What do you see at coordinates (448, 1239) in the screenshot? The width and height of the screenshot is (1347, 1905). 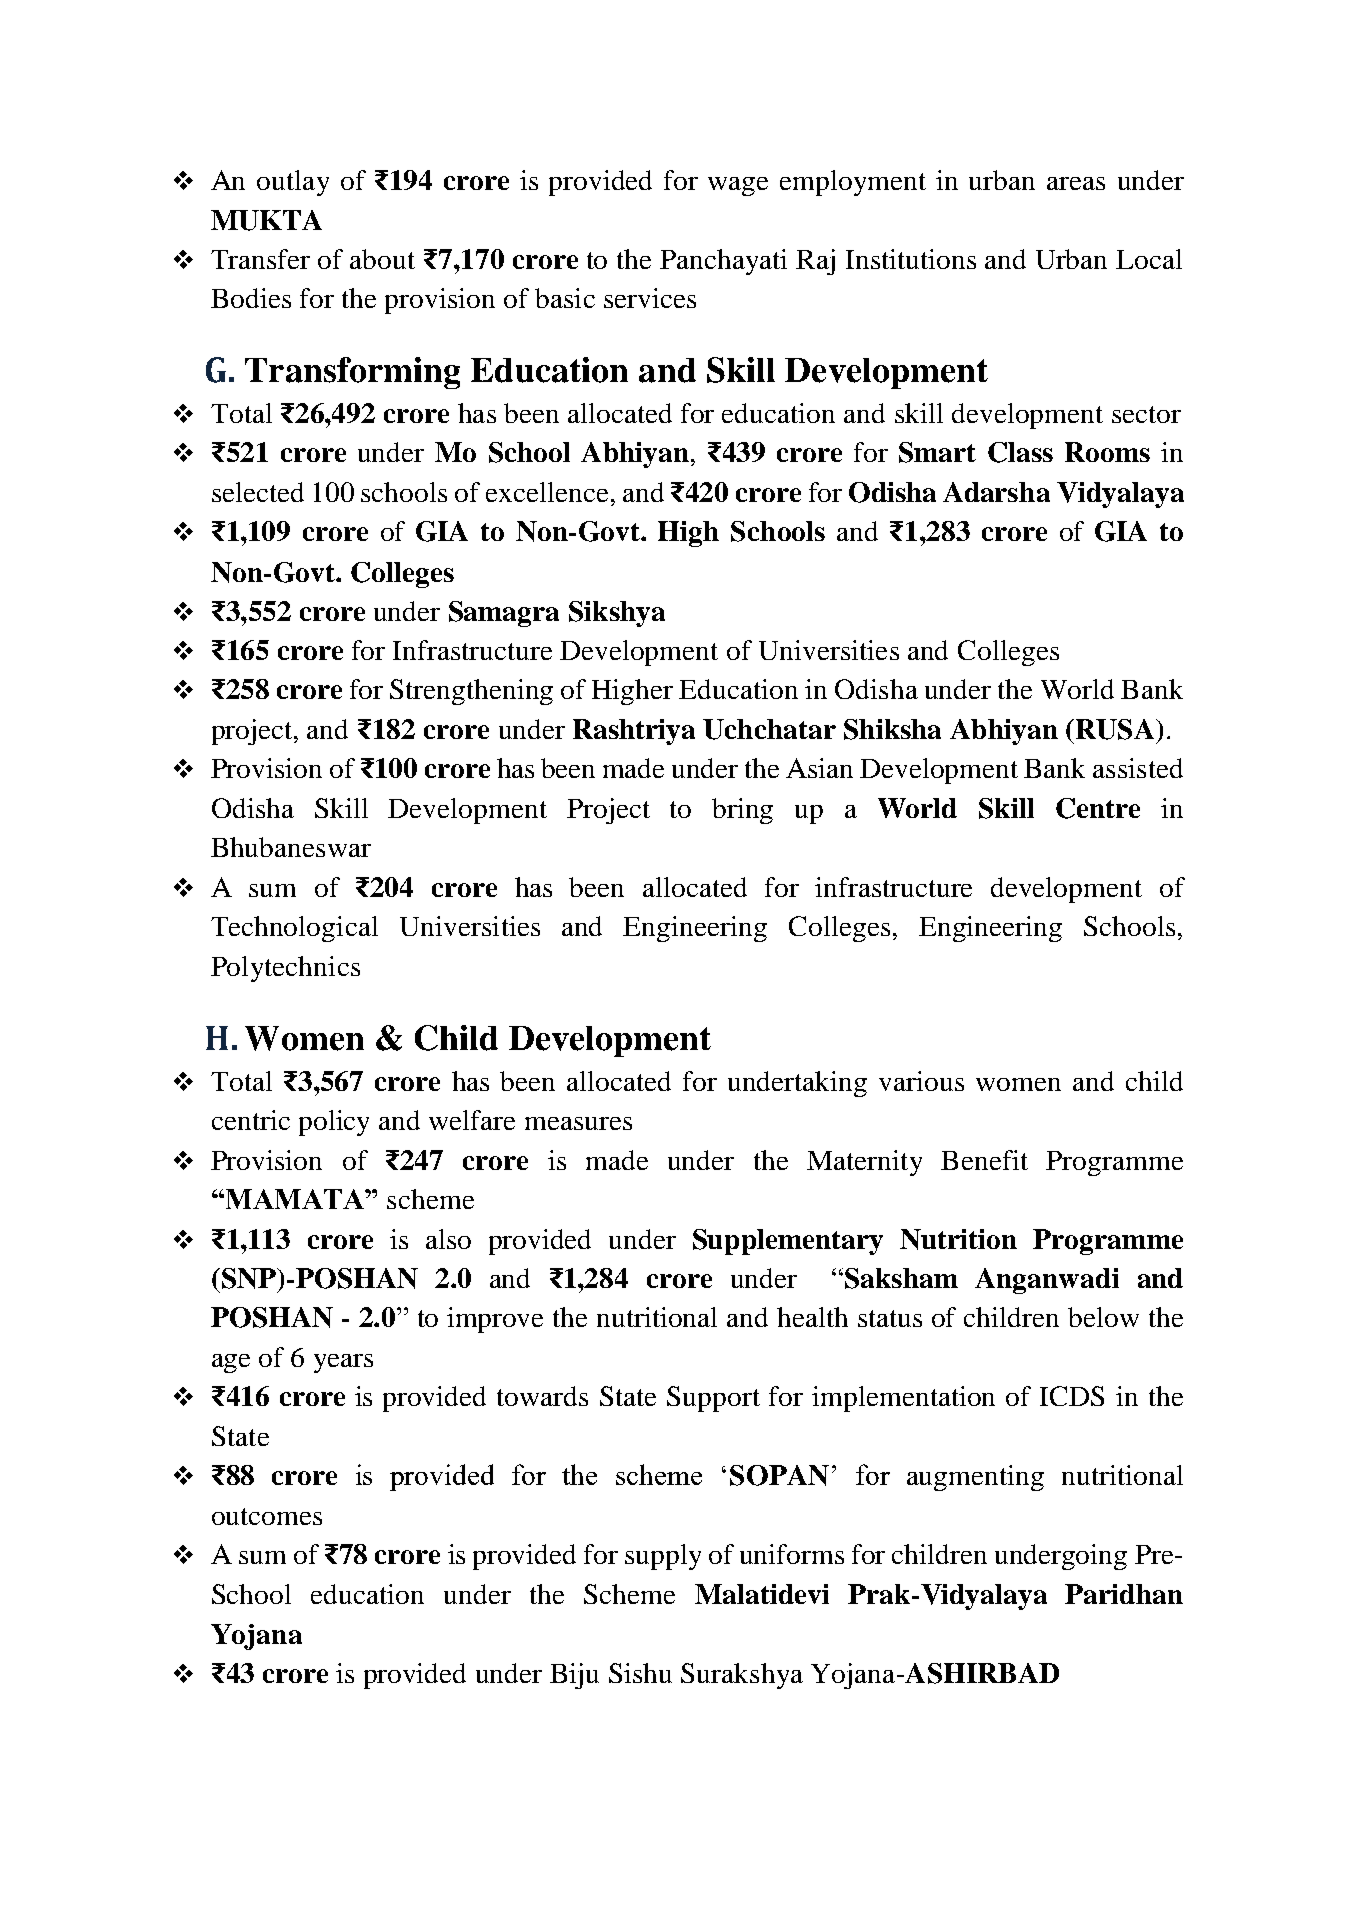 I see `also` at bounding box center [448, 1239].
